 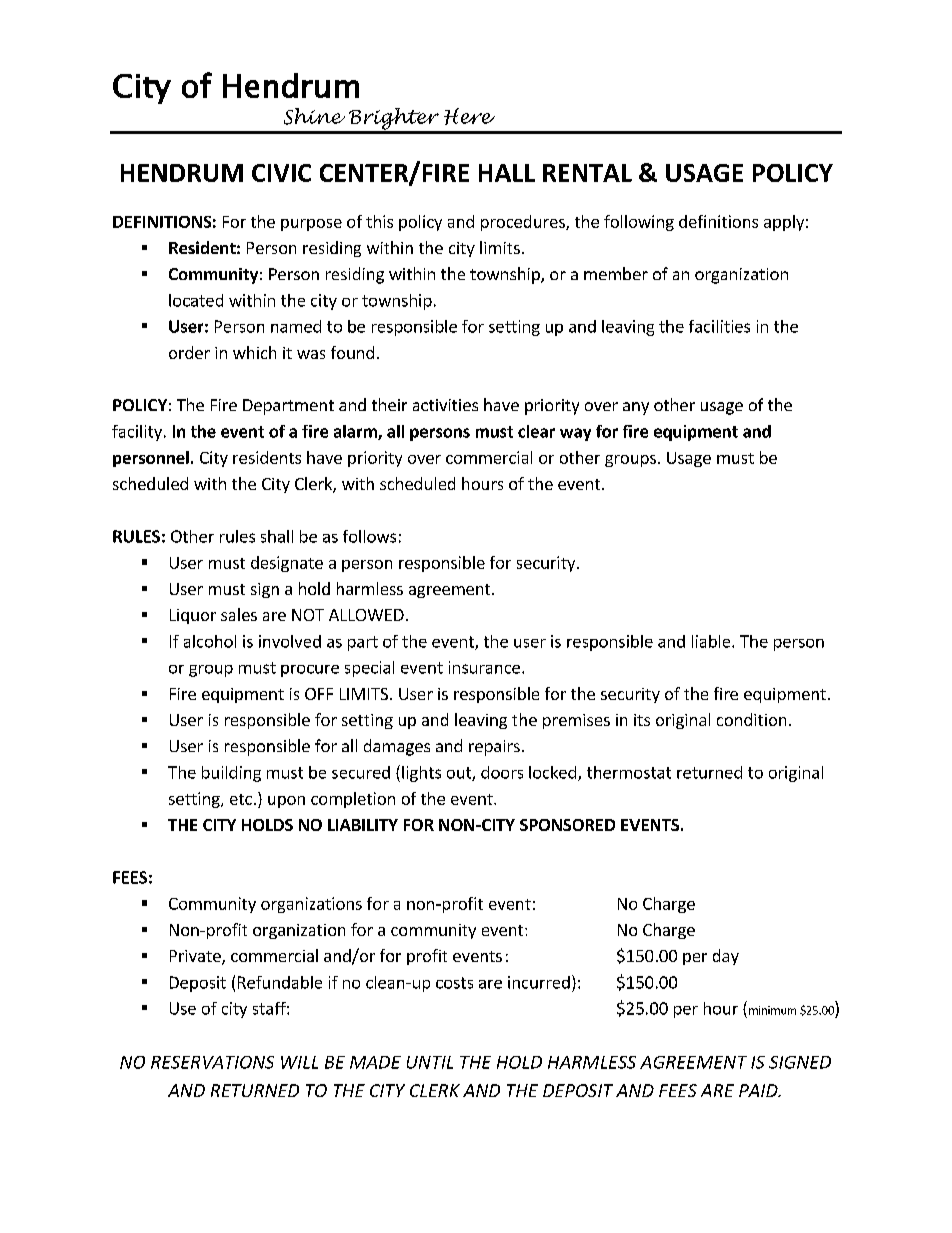 What do you see at coordinates (281, 173) in the image?
I see `CIVIC` at bounding box center [281, 173].
